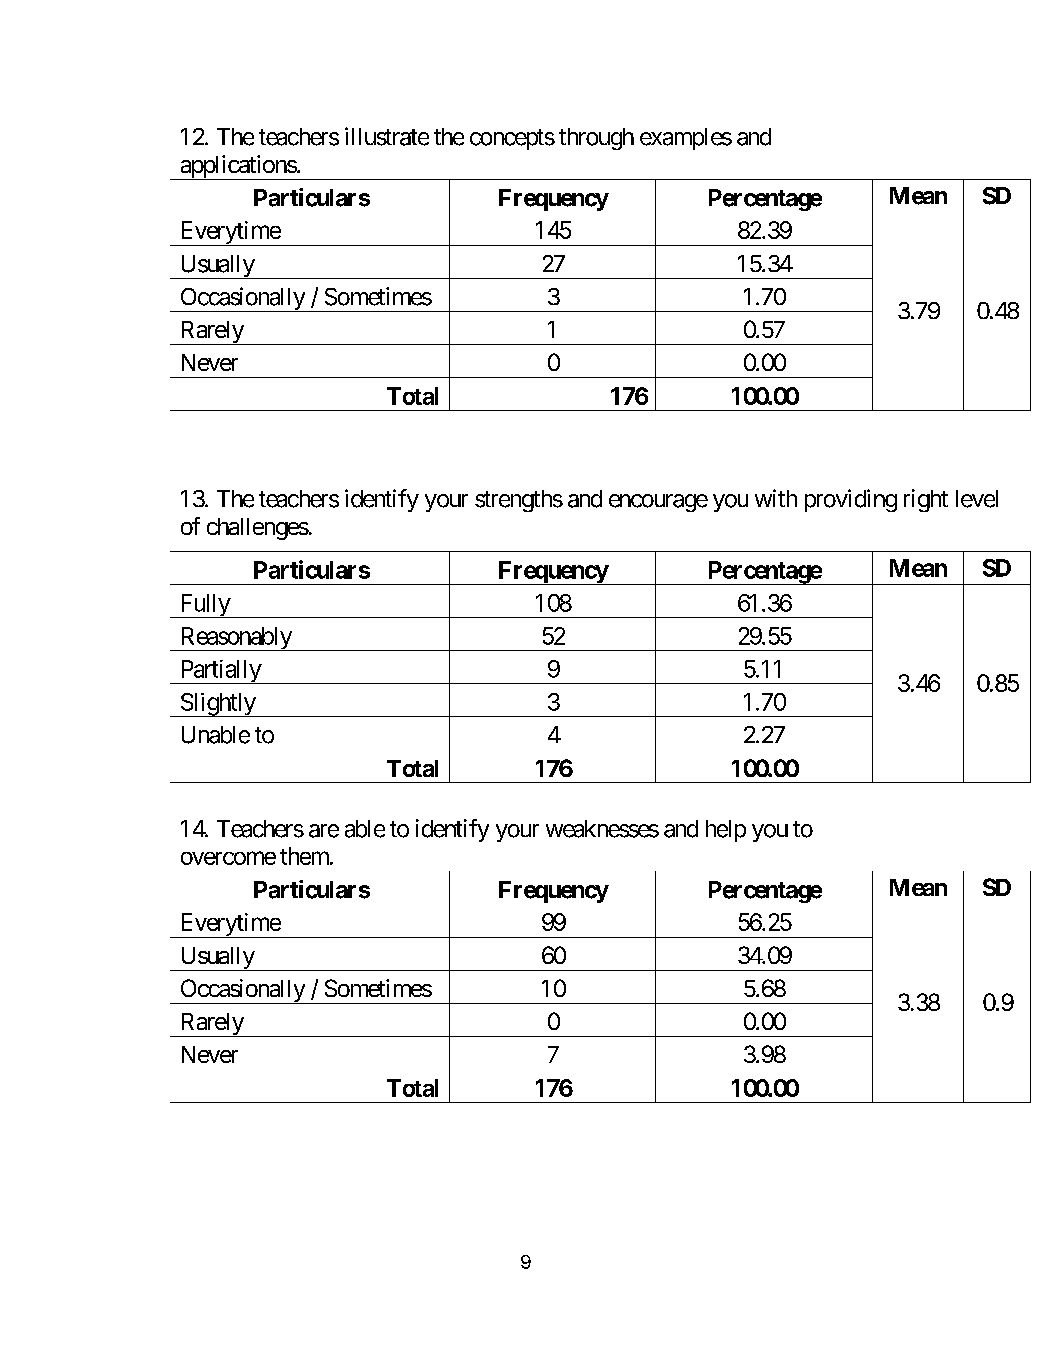  I want to click on through, so click(596, 139).
